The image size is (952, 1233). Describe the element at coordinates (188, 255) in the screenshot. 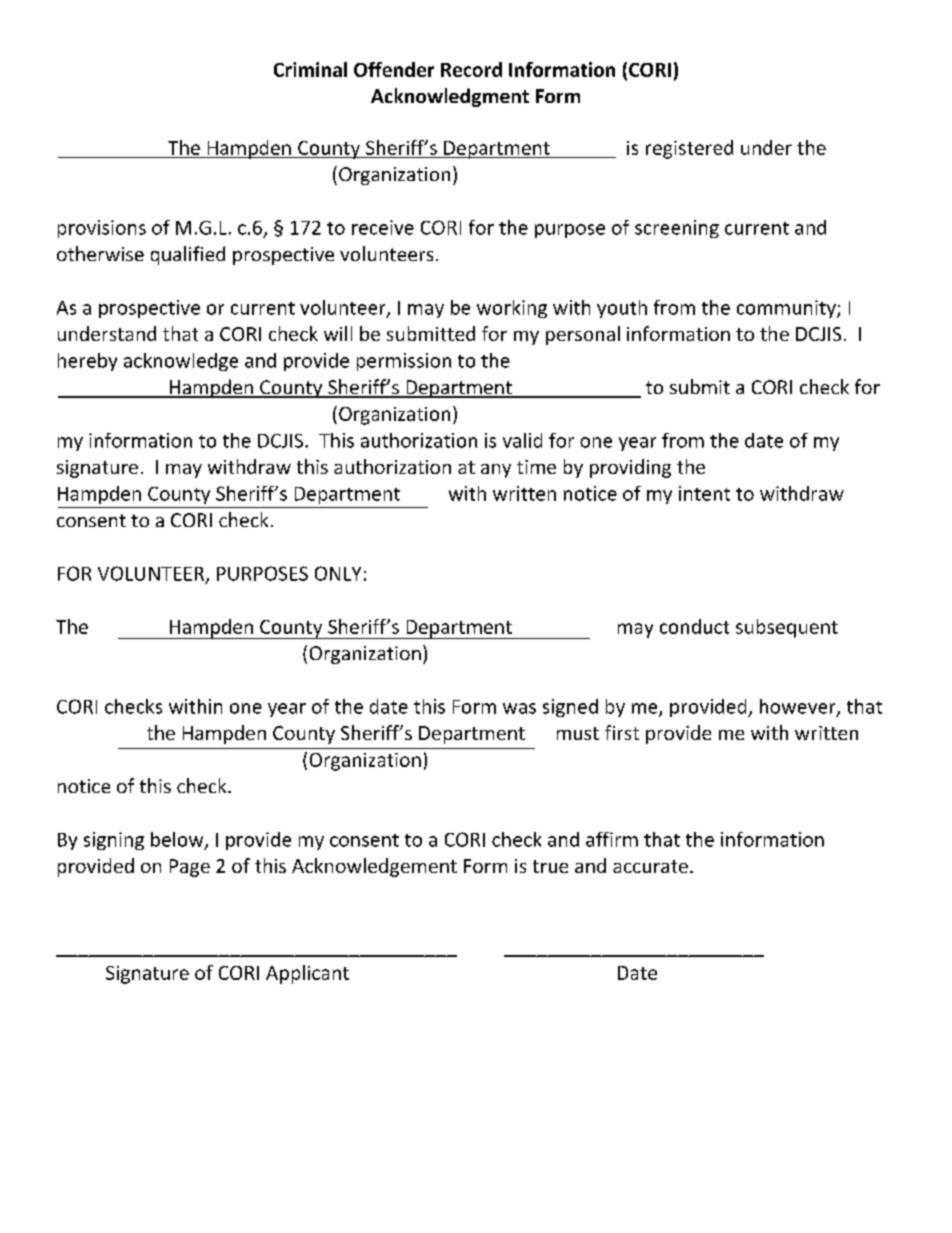

I see `qualified` at that location.
